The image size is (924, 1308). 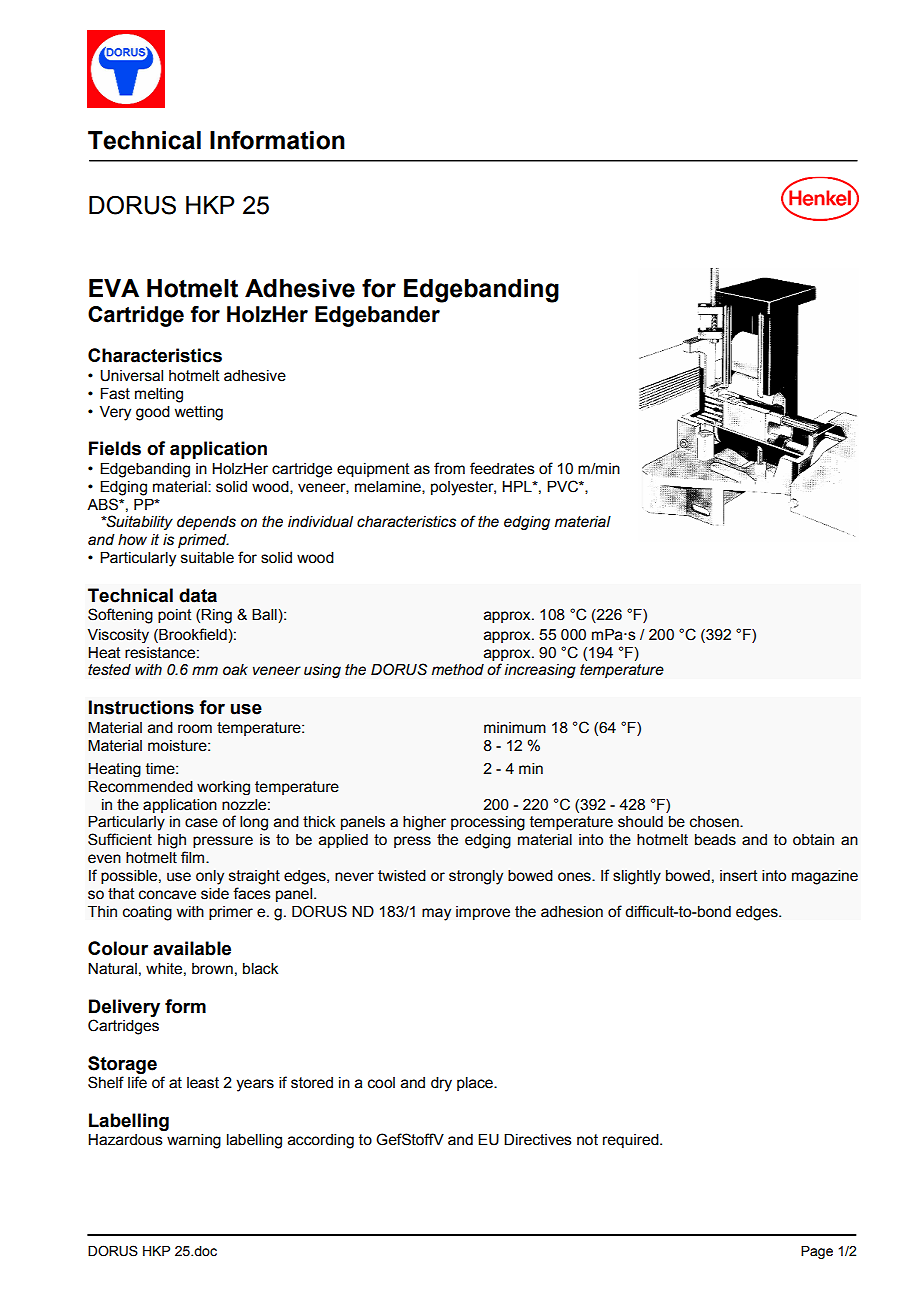 I want to click on point, so click(x=175, y=616).
